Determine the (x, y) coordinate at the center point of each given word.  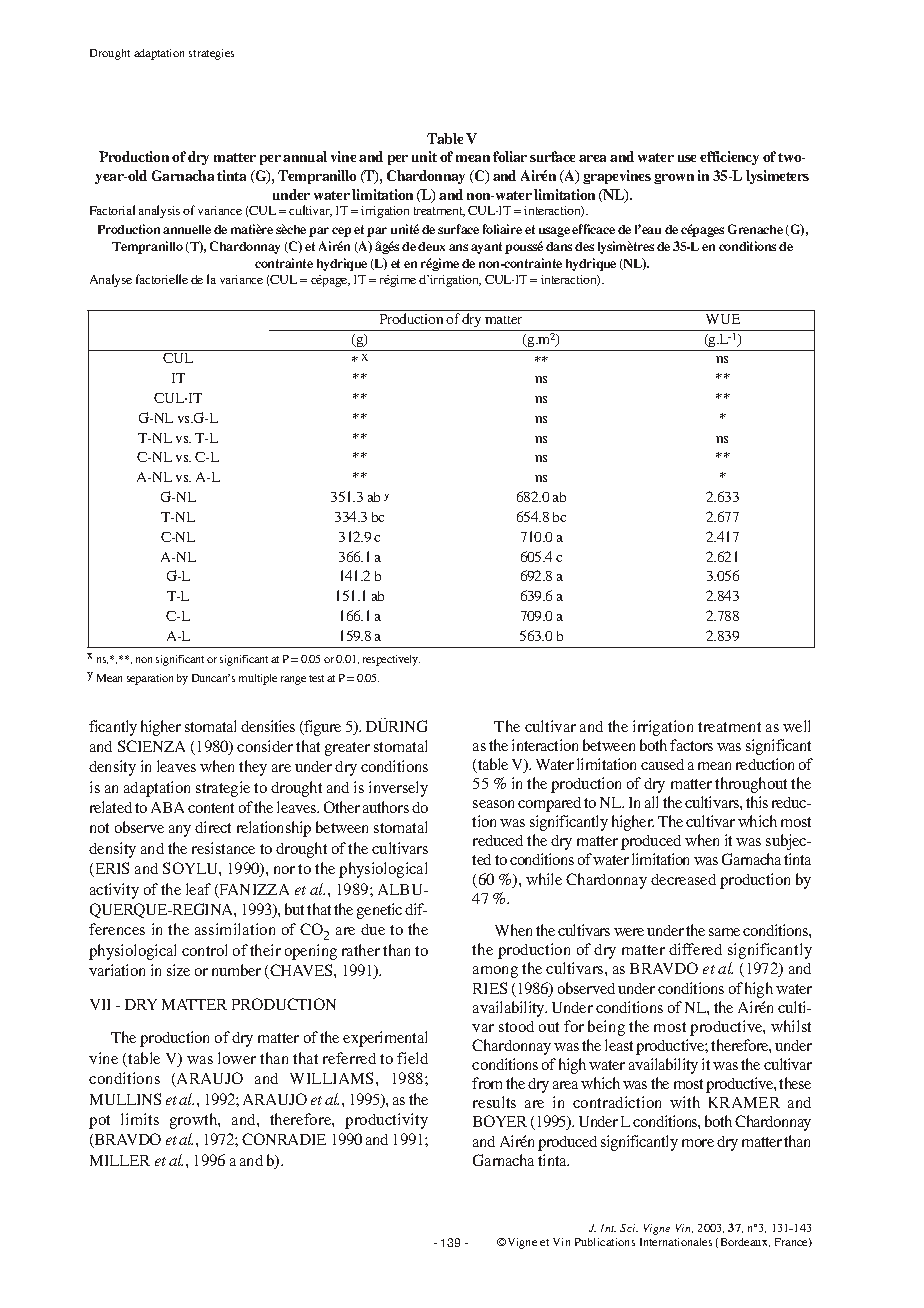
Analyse (111, 280)
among (495, 972)
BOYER (500, 1121)
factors (691, 745)
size (178, 970)
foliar (510, 156)
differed (695, 949)
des (584, 246)
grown (674, 179)
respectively (391, 660)
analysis (159, 211)
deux (431, 246)
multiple (258, 679)
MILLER (120, 1160)
